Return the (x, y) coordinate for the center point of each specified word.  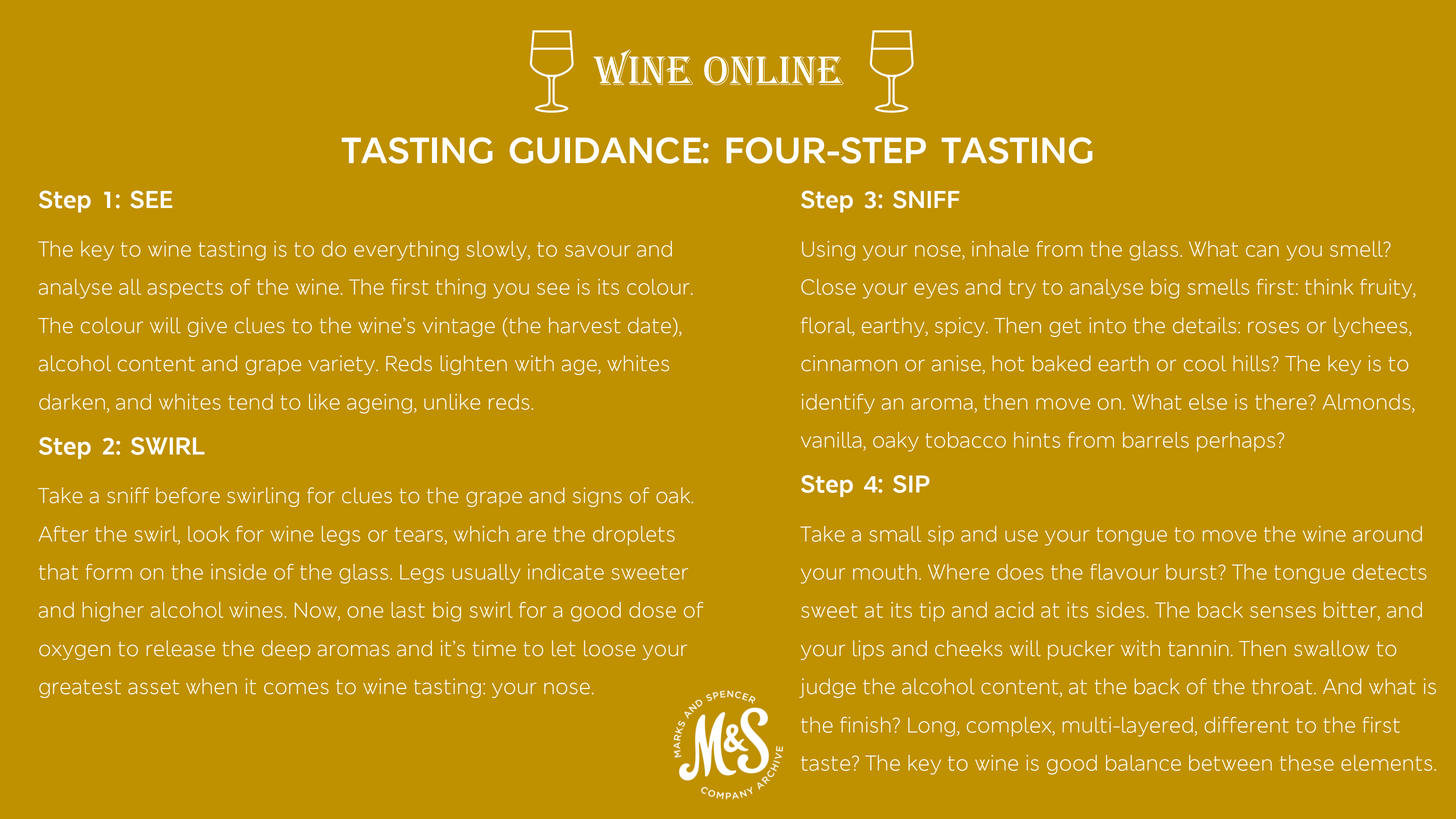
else (1208, 402)
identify (838, 404)
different (1246, 725)
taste (827, 763)
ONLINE (774, 70)
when (211, 686)
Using (828, 251)
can (1262, 251)
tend (250, 402)
